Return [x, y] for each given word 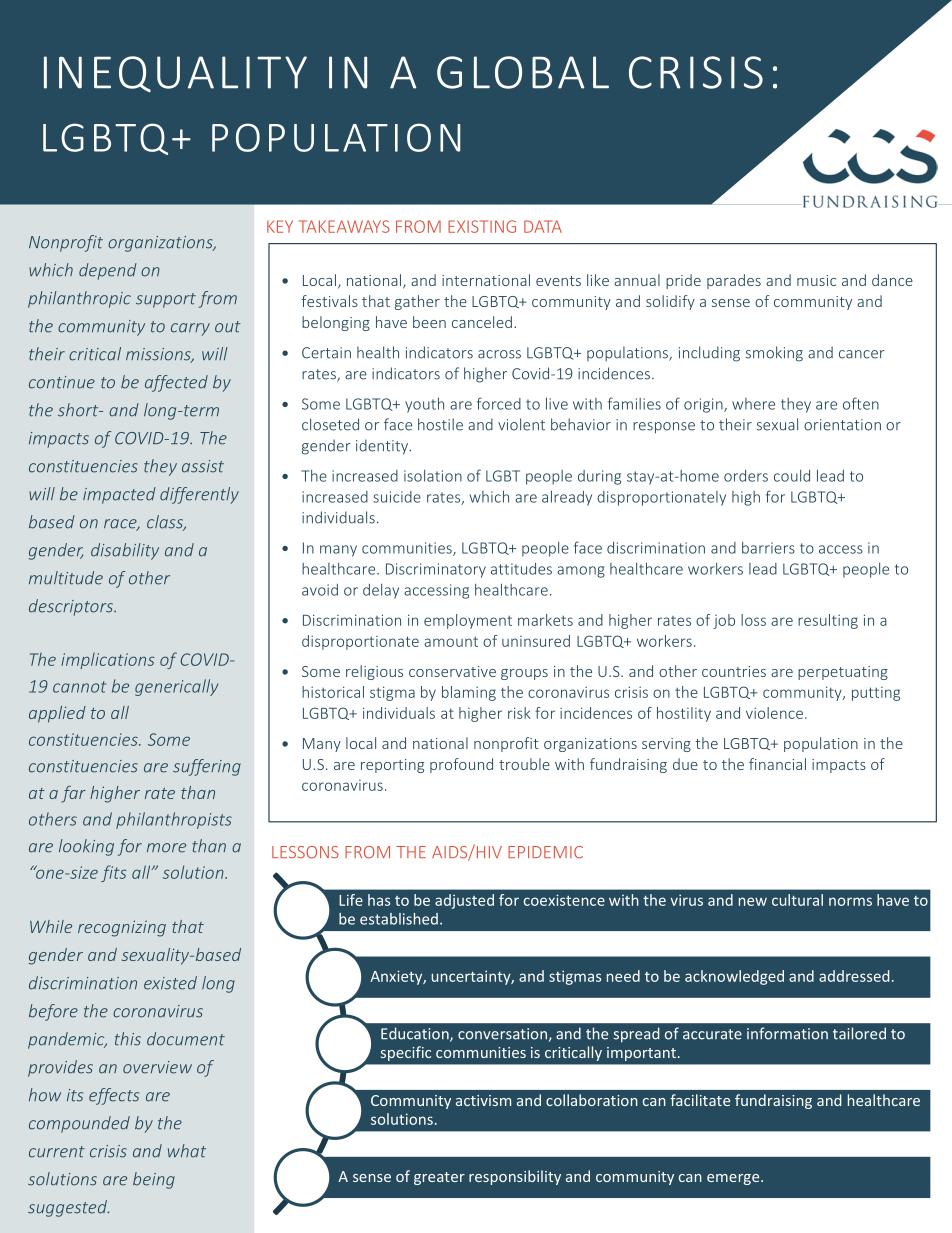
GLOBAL [523, 72]
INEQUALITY [175, 74]
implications [108, 661]
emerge [734, 1179]
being [154, 1180]
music [816, 280]
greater [439, 1178]
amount [451, 642]
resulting [828, 621]
